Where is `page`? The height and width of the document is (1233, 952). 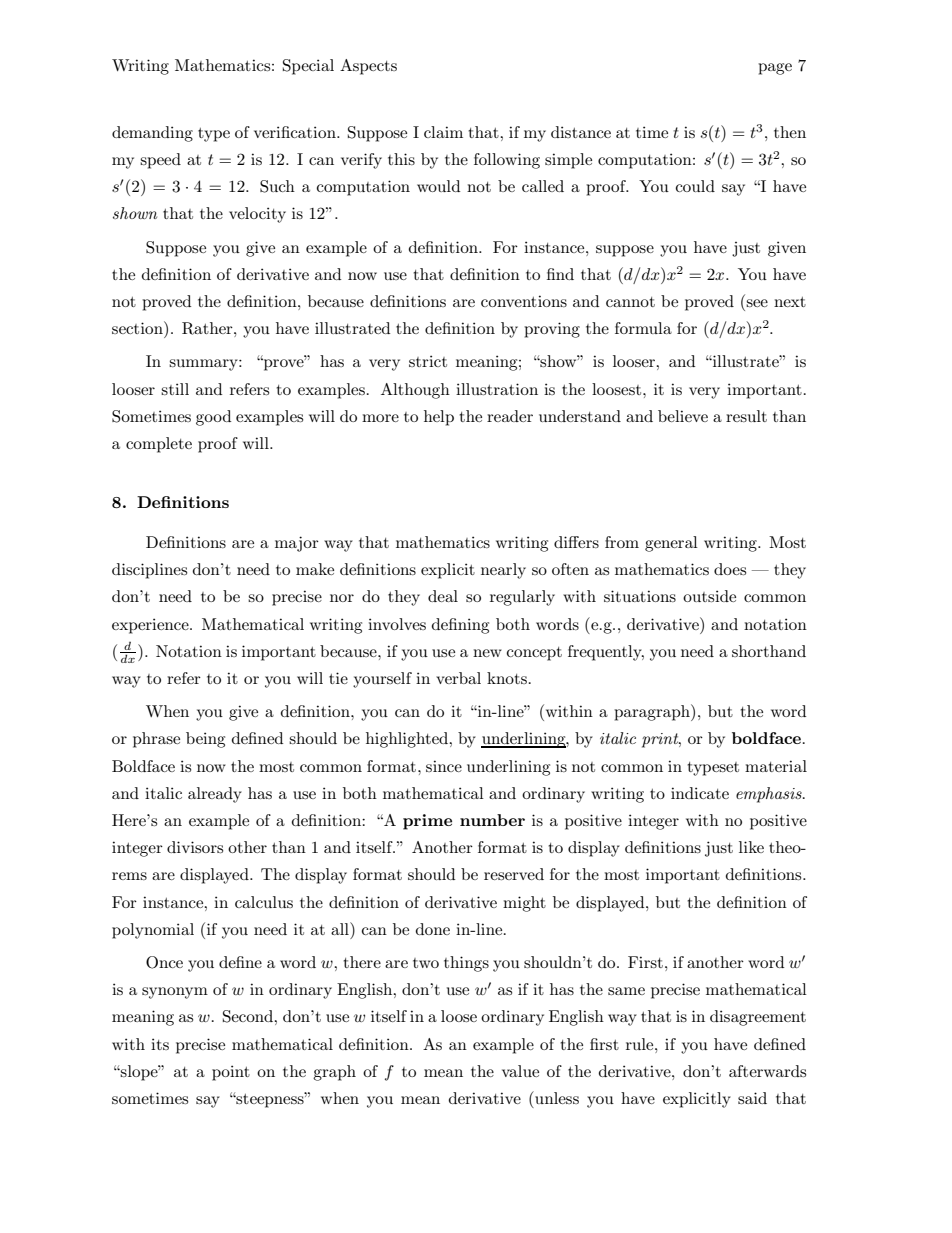 page is located at coordinates (775, 69).
